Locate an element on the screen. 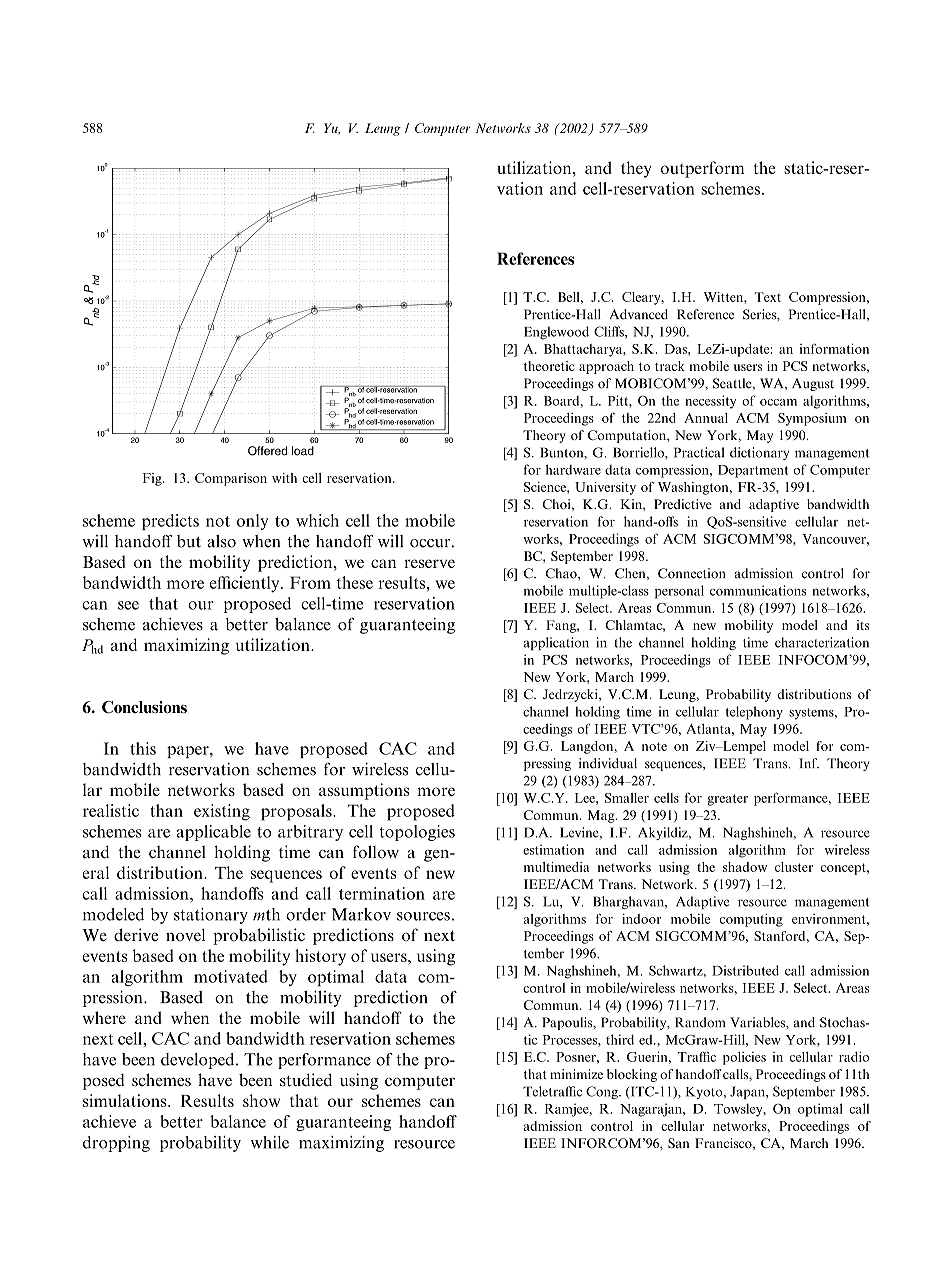 The height and width of the screenshot is (1288, 943). show is located at coordinates (261, 1100).
